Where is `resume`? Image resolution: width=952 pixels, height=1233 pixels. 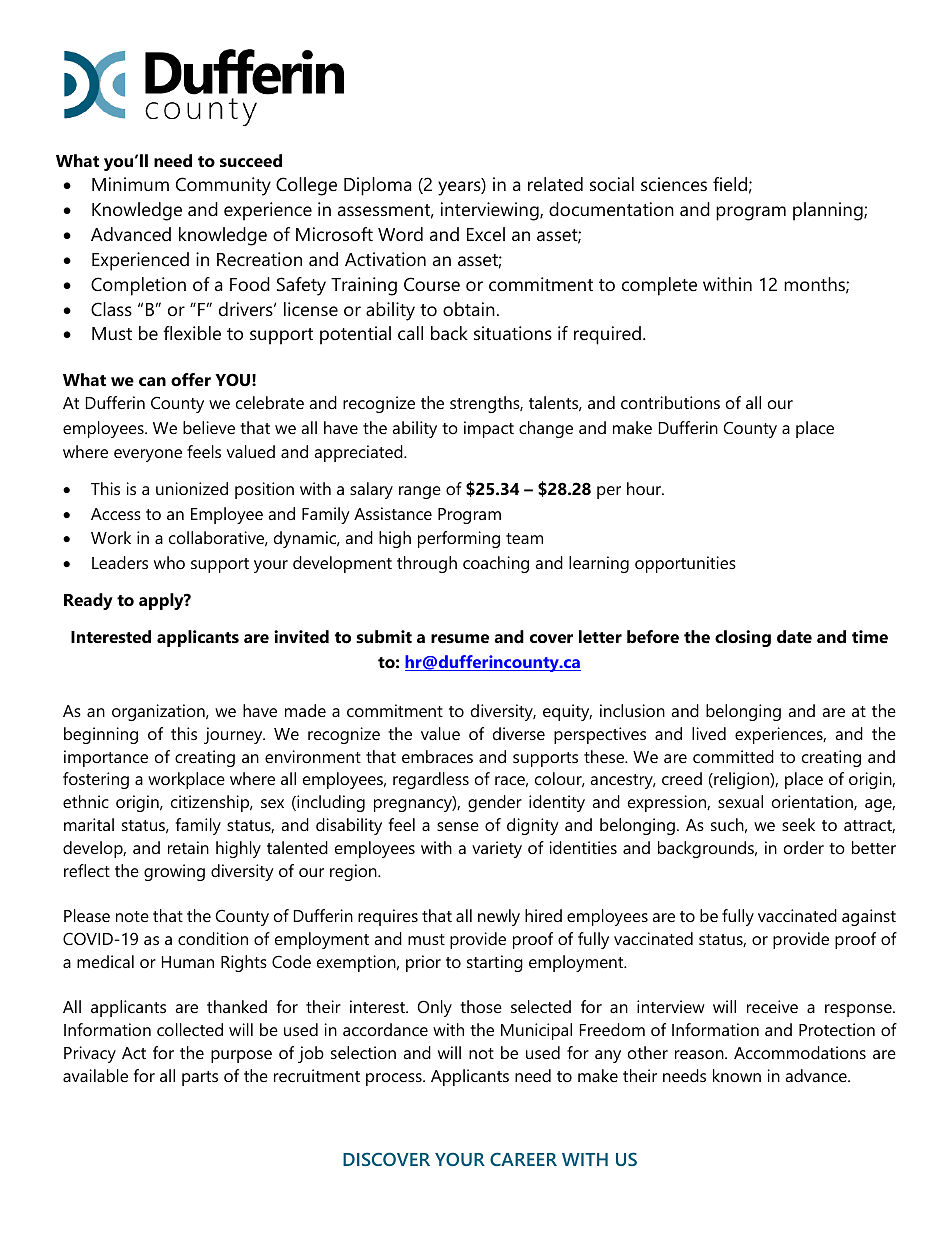 resume is located at coordinates (460, 638).
